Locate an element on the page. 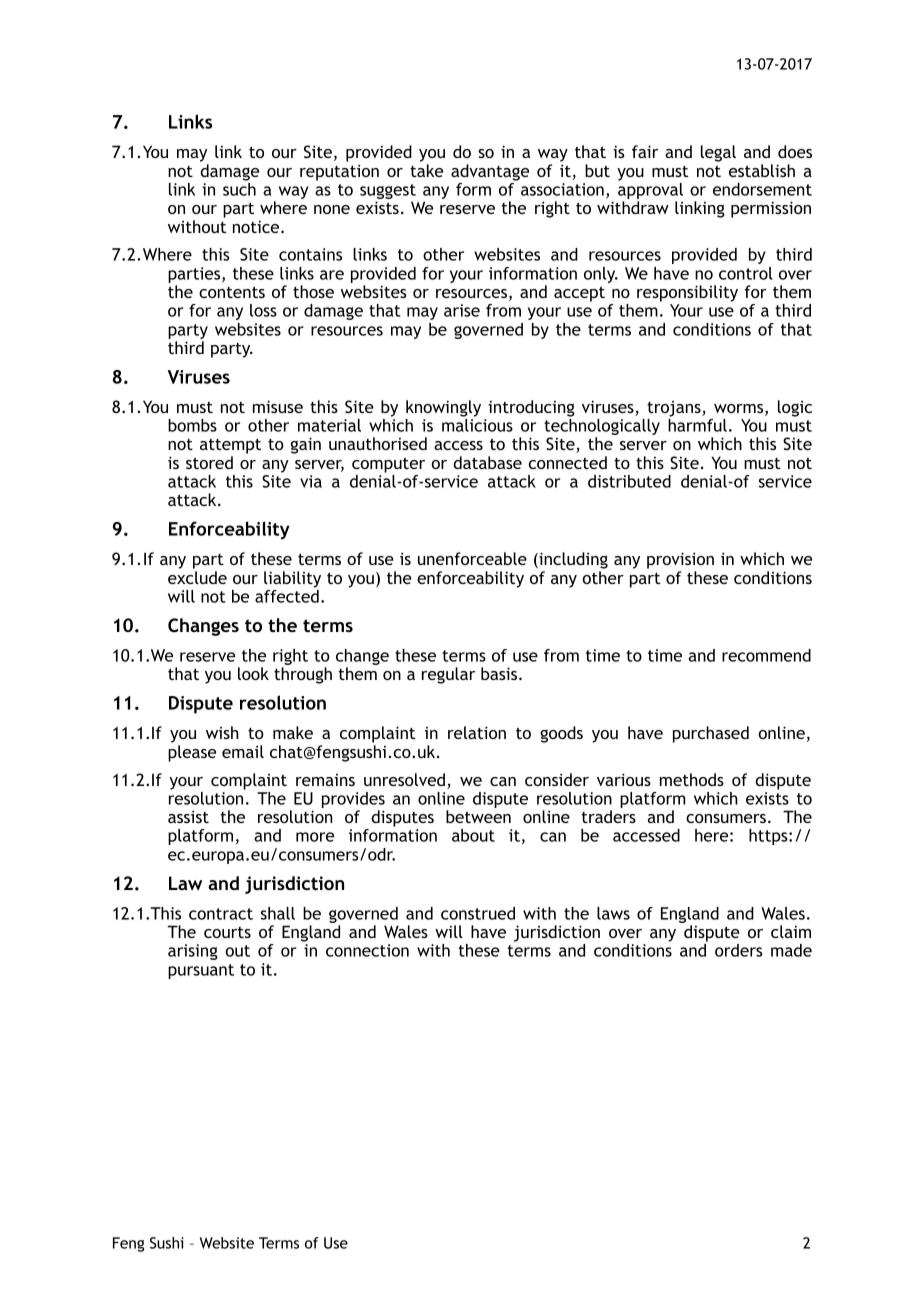 The image size is (924, 1308). purchased is located at coordinates (711, 734).
